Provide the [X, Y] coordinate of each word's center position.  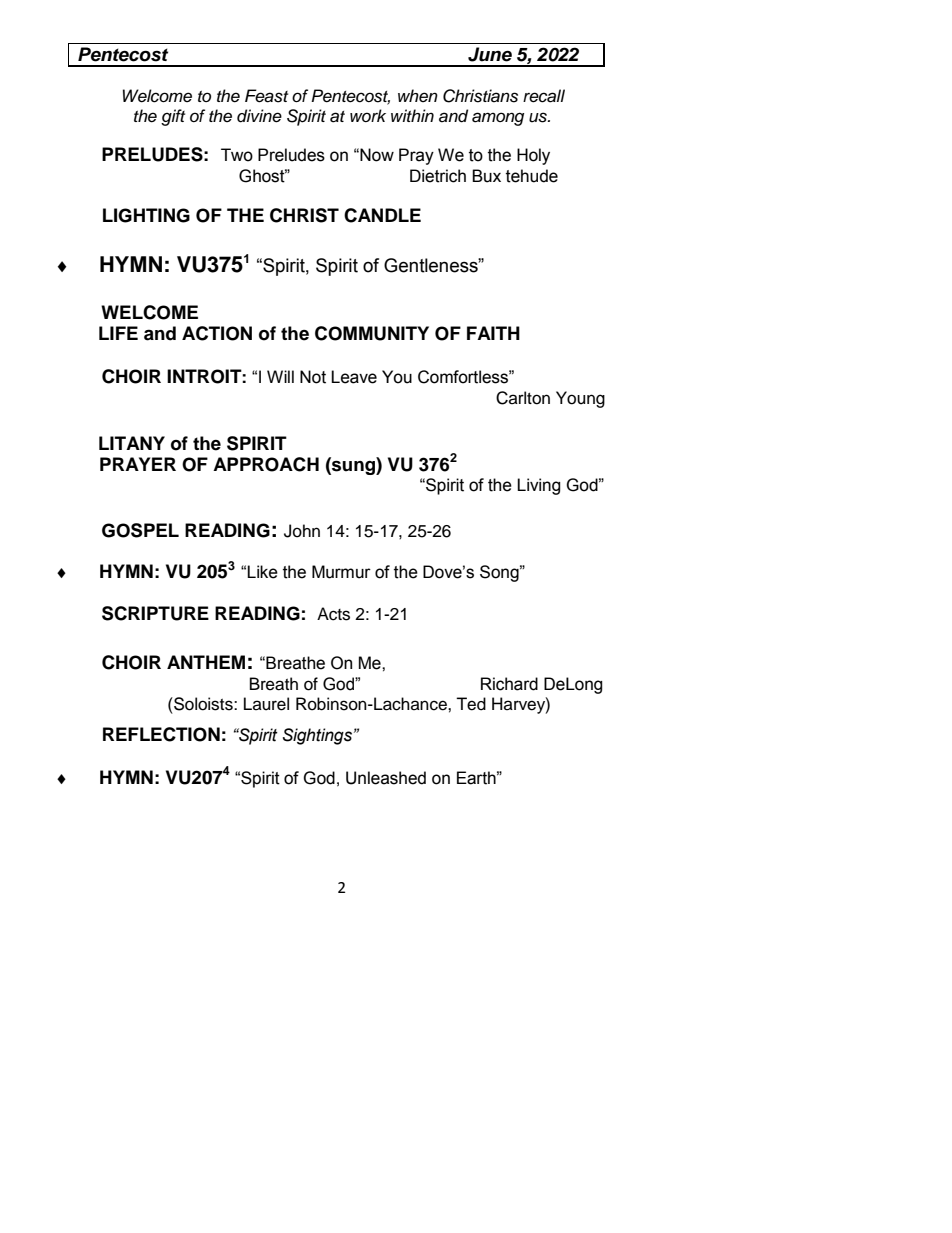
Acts [333, 614]
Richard [509, 684]
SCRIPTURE [155, 613]
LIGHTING [146, 215]
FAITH [493, 333]
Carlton [523, 398]
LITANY [132, 443]
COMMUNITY [372, 333]
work [368, 115]
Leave [354, 377]
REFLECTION [161, 734]
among [498, 119]
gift [173, 117]
